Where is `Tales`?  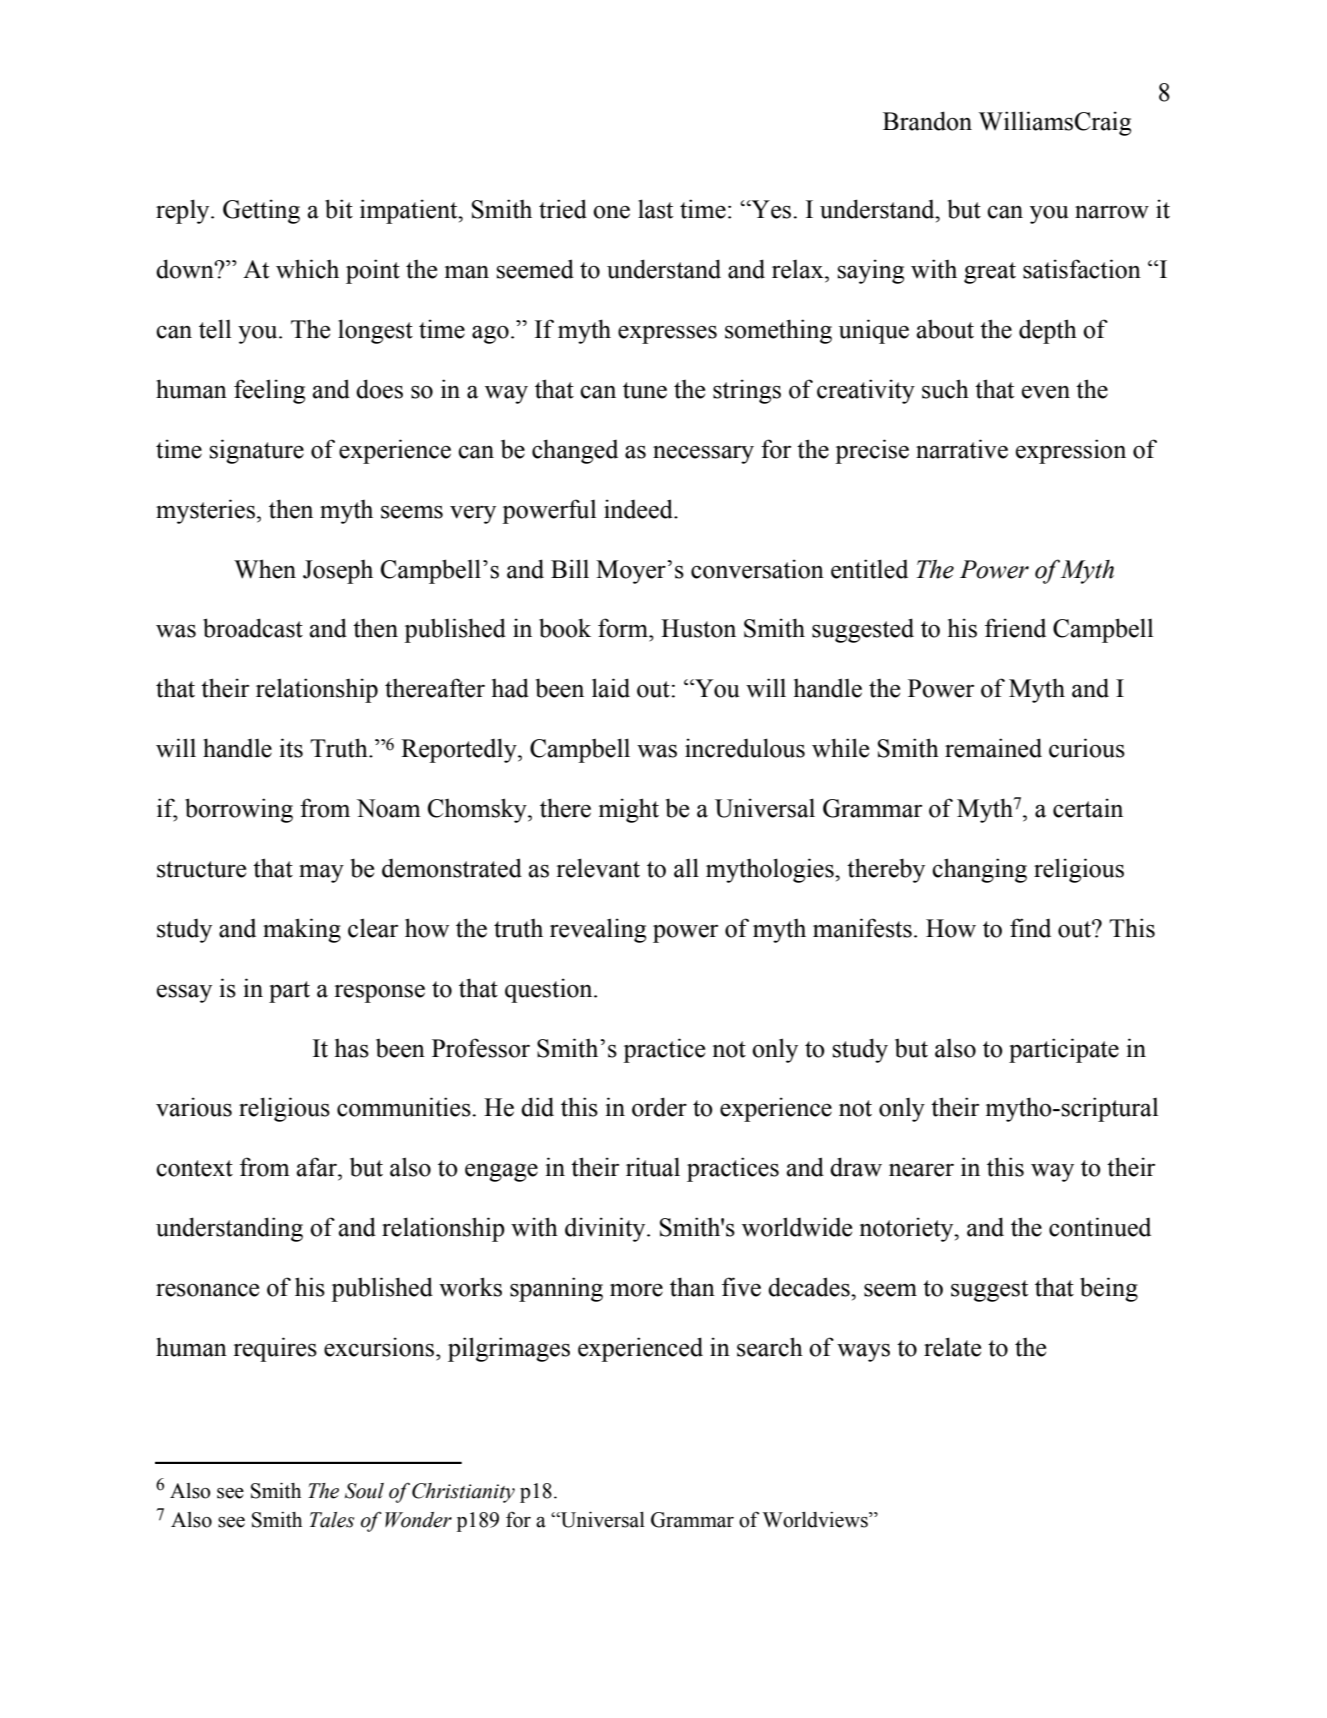 Tales is located at coordinates (332, 1520).
